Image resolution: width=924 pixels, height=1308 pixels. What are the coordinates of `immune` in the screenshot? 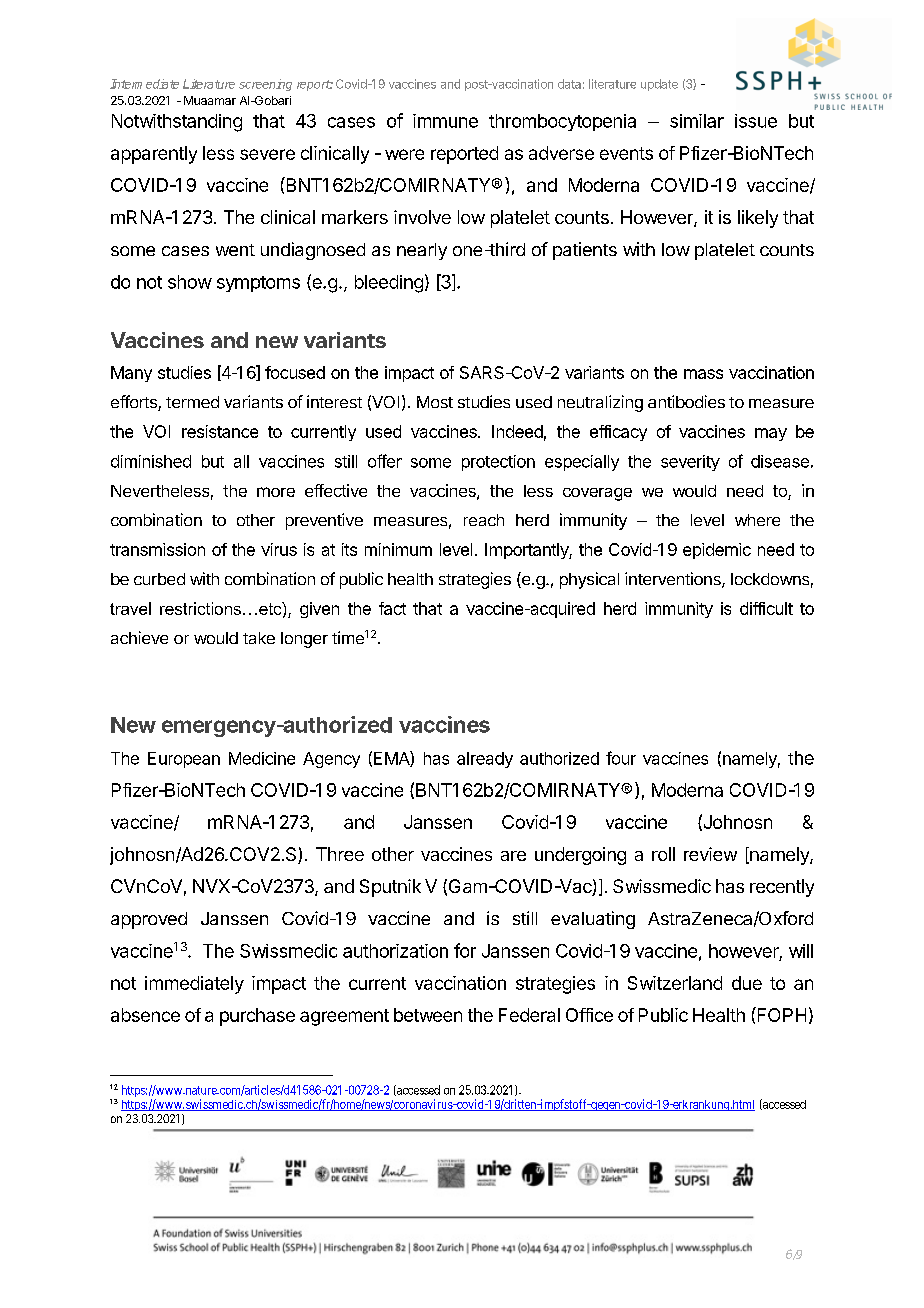 It's located at (445, 121).
